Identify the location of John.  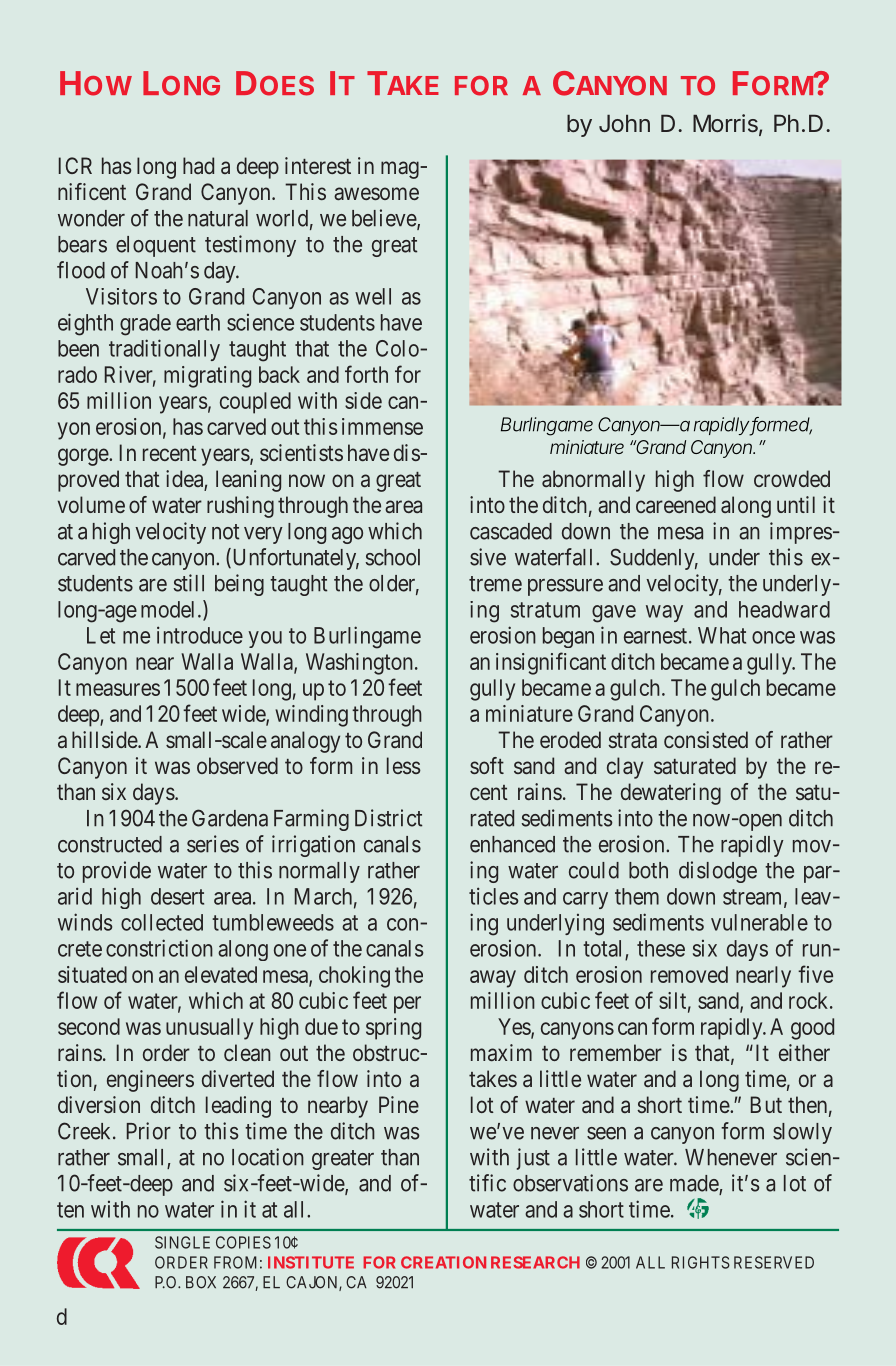
(624, 123).
